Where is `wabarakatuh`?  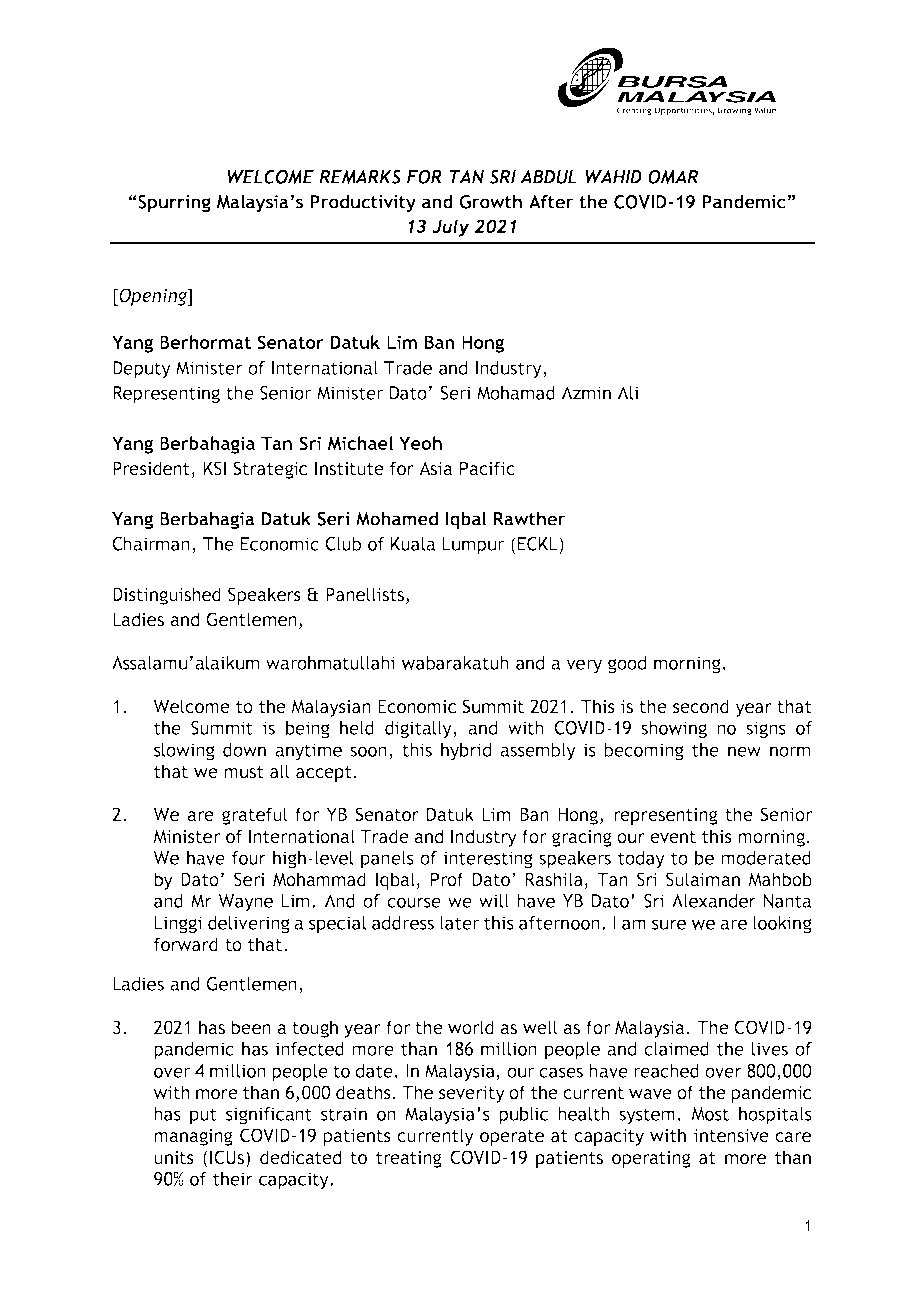 wabarakatuh is located at coordinates (455, 663).
